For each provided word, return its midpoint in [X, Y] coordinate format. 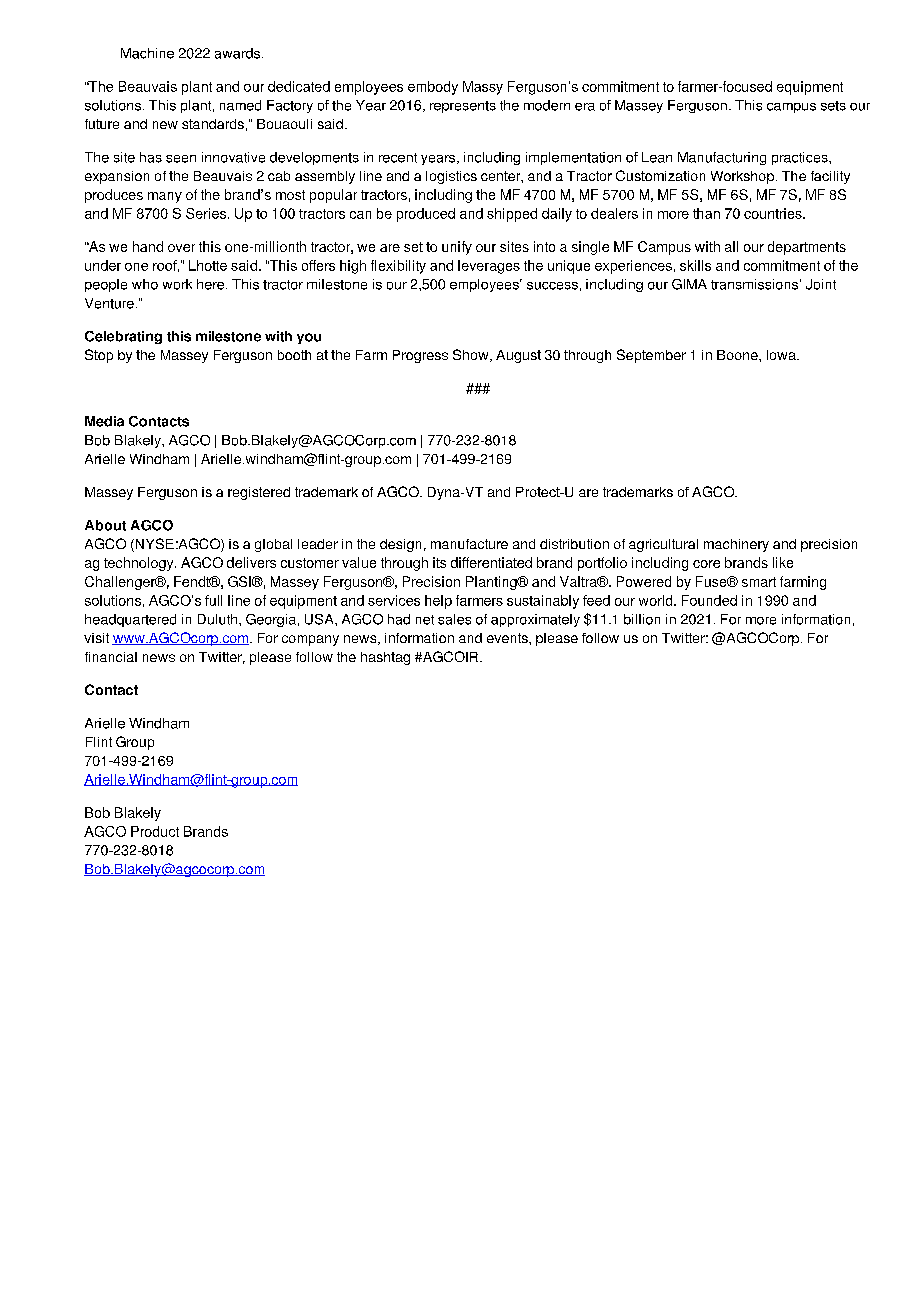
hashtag [385, 658]
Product [155, 831]
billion [642, 619]
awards [239, 53]
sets [833, 106]
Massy [483, 88]
